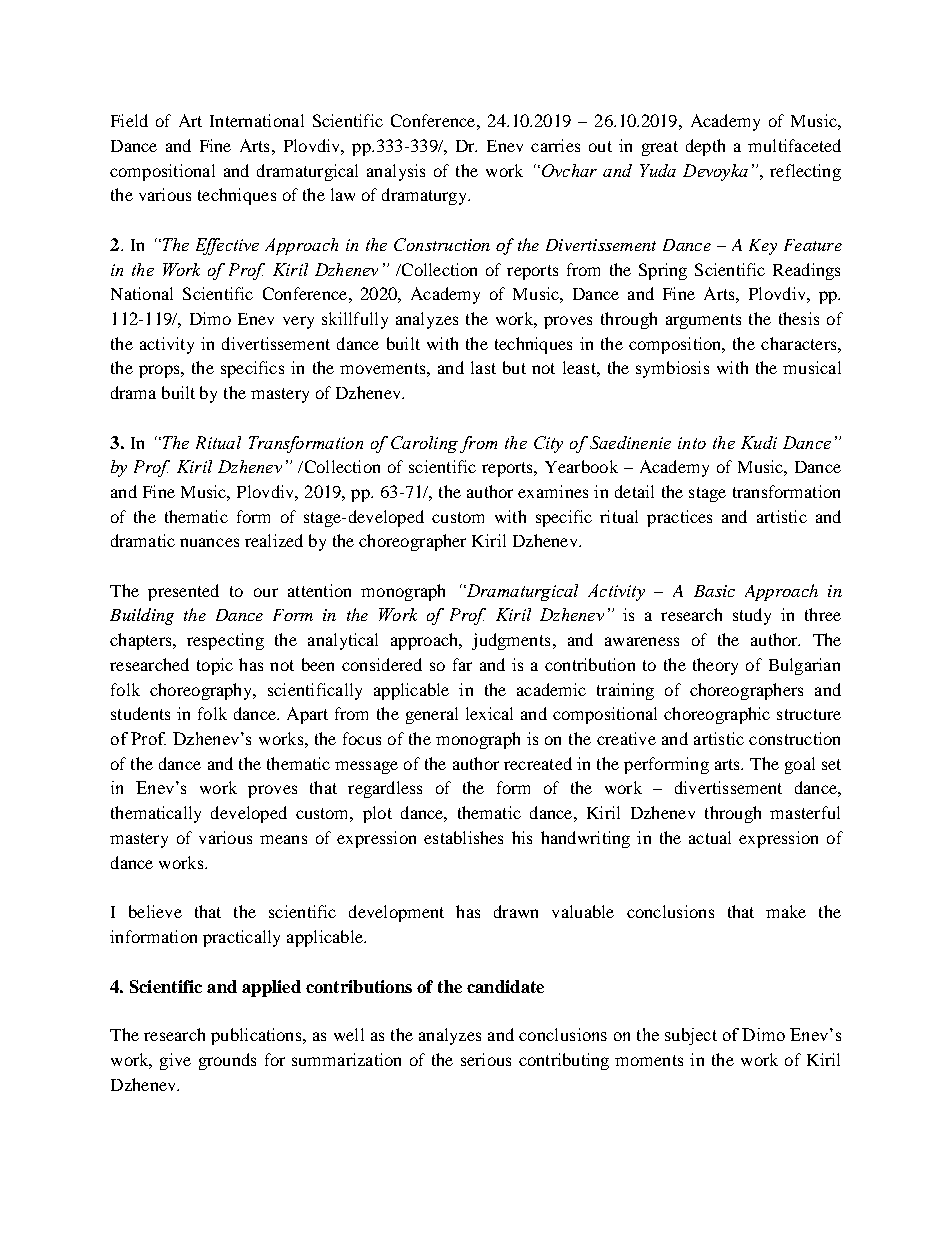 The image size is (952, 1233). I want to click on carries, so click(555, 145).
